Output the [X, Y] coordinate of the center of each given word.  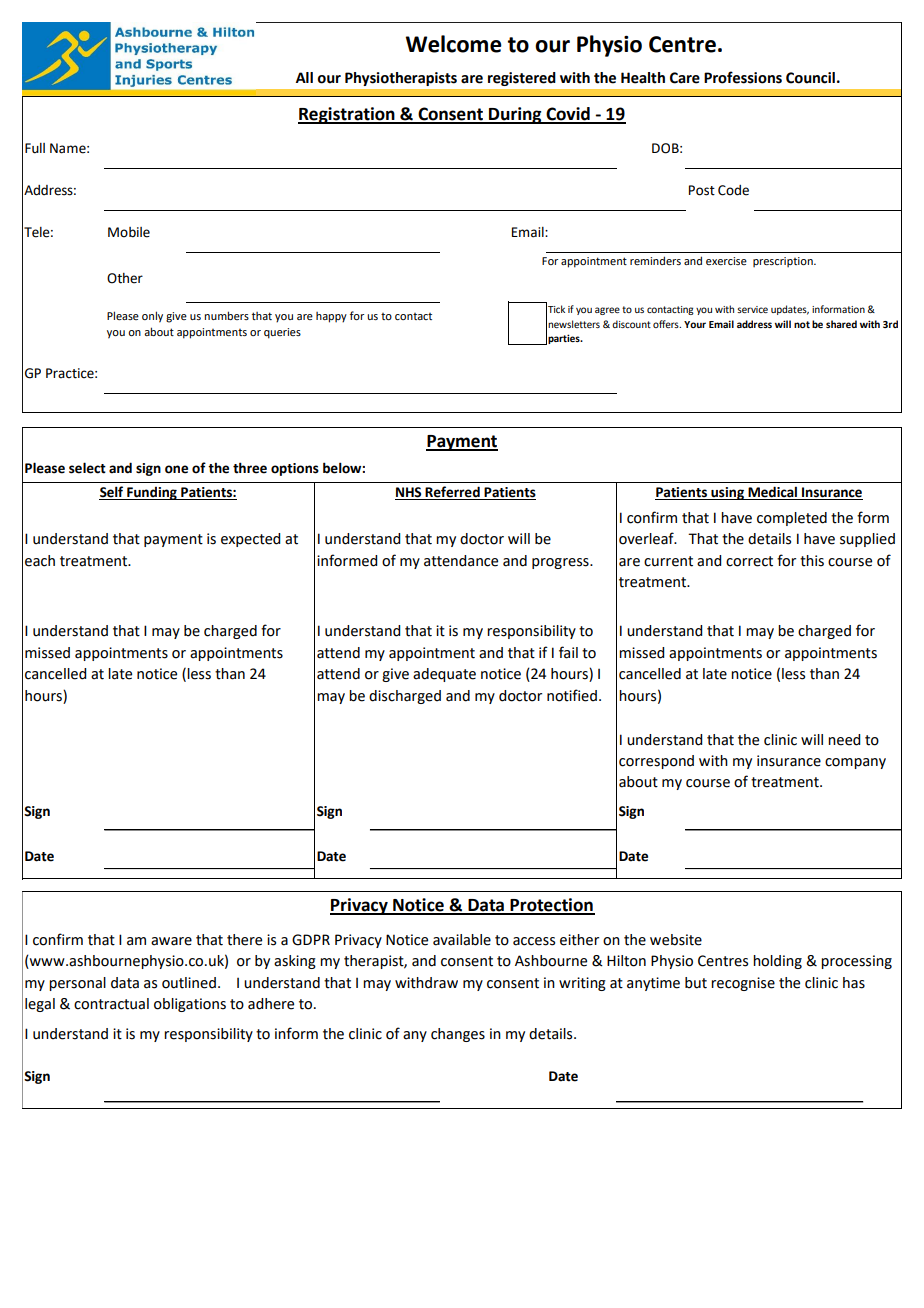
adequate [444, 675]
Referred [452, 493]
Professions [743, 77]
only [152, 317]
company [855, 763]
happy [331, 317]
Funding [152, 493]
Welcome [454, 44]
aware [171, 941]
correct [749, 561]
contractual [111, 1004]
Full [35, 148]
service [752, 309]
